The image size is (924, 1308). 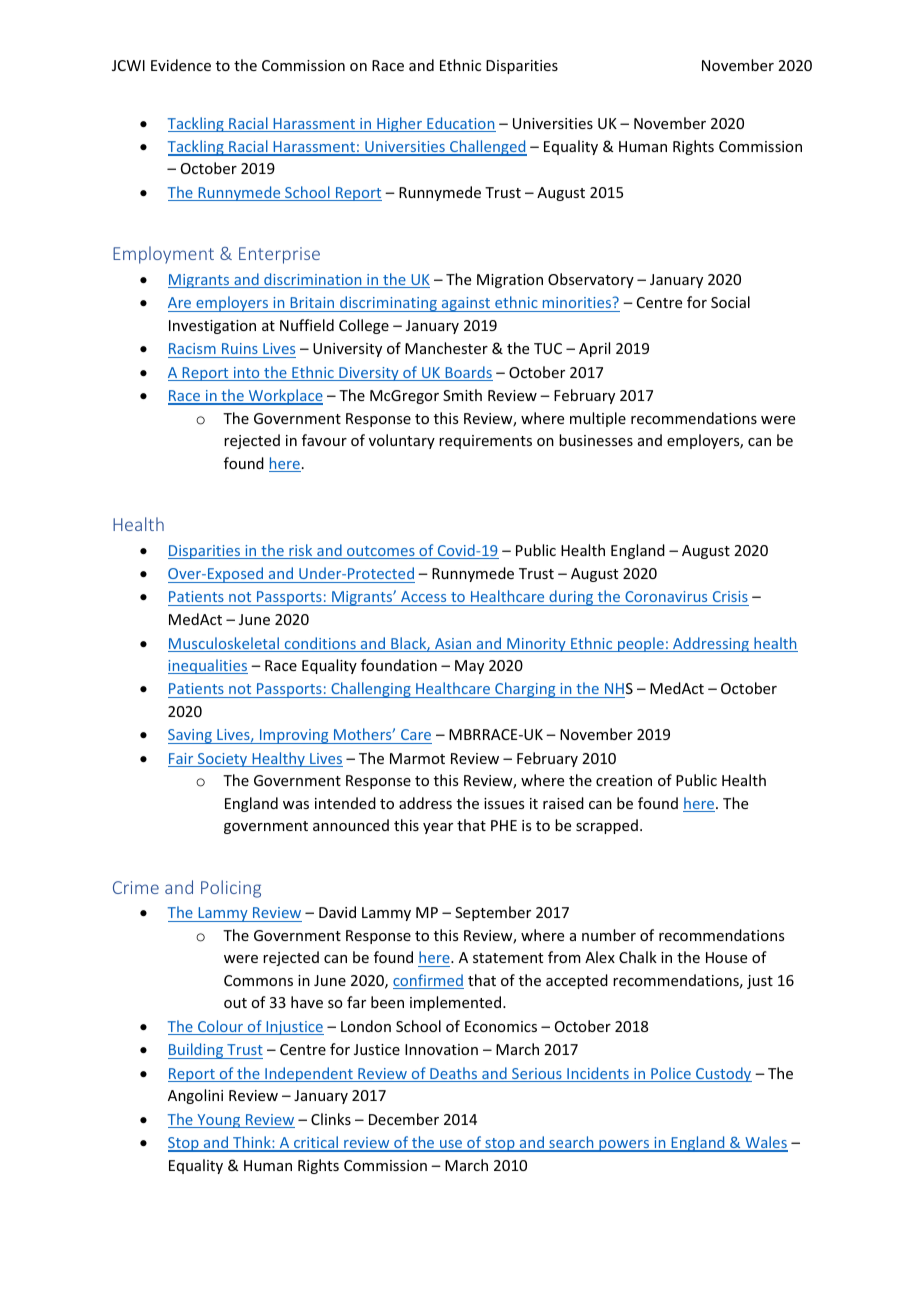 I want to click on Deaths, so click(x=454, y=1074).
